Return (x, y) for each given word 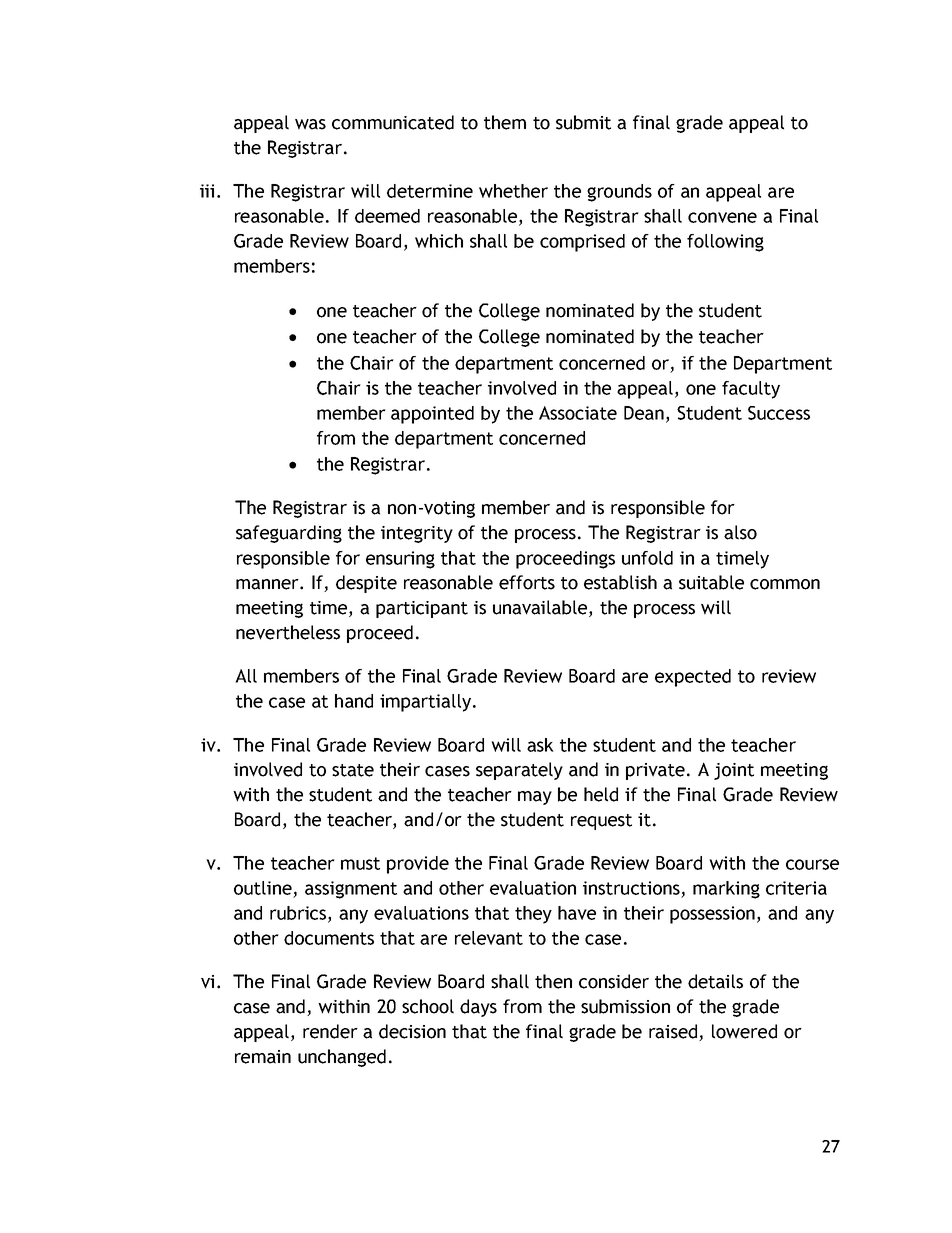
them (505, 122)
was (310, 124)
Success (779, 413)
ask (540, 745)
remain (263, 1057)
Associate (578, 413)
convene (722, 217)
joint (734, 771)
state (353, 770)
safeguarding (289, 534)
